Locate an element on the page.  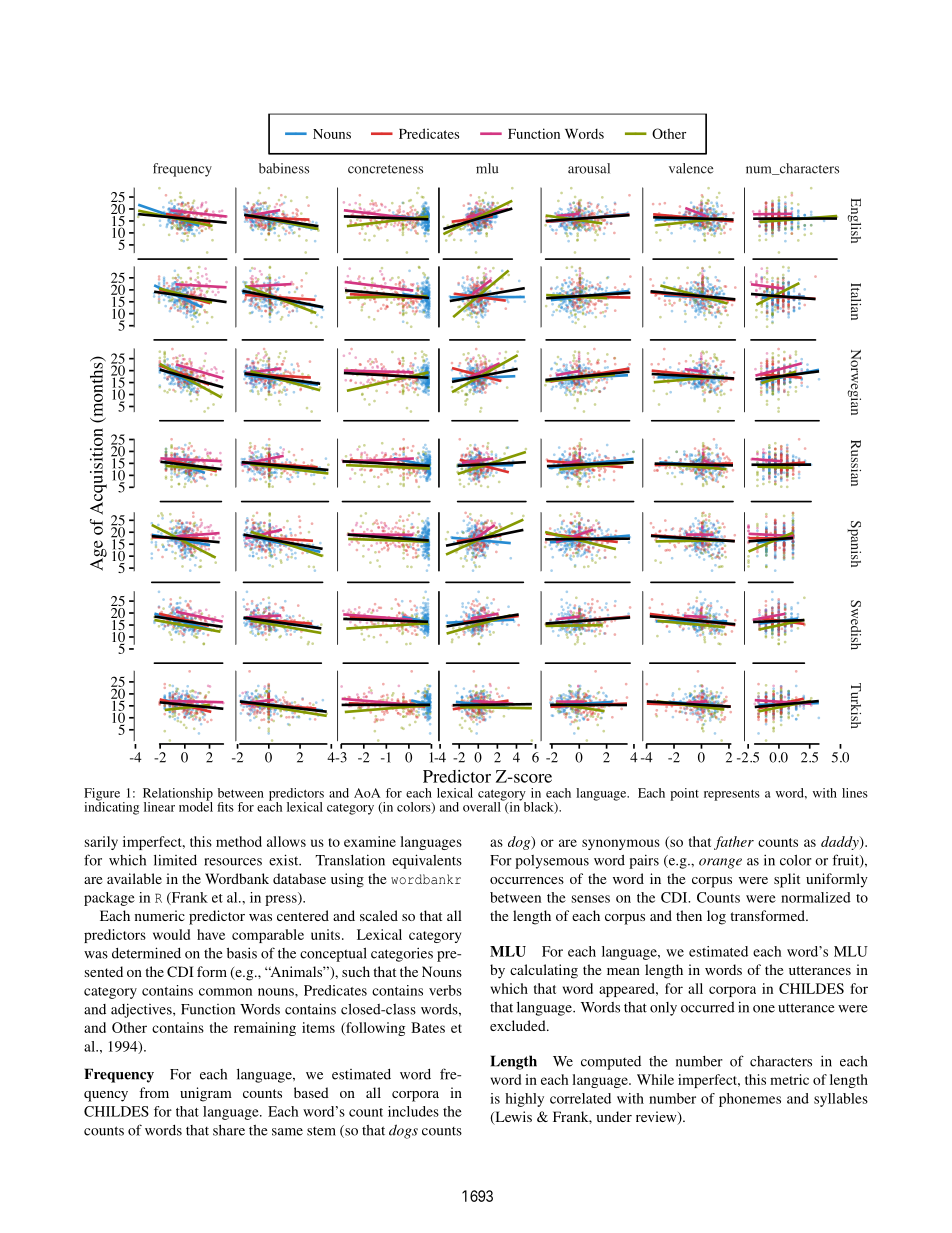
occurrences is located at coordinates (527, 880).
